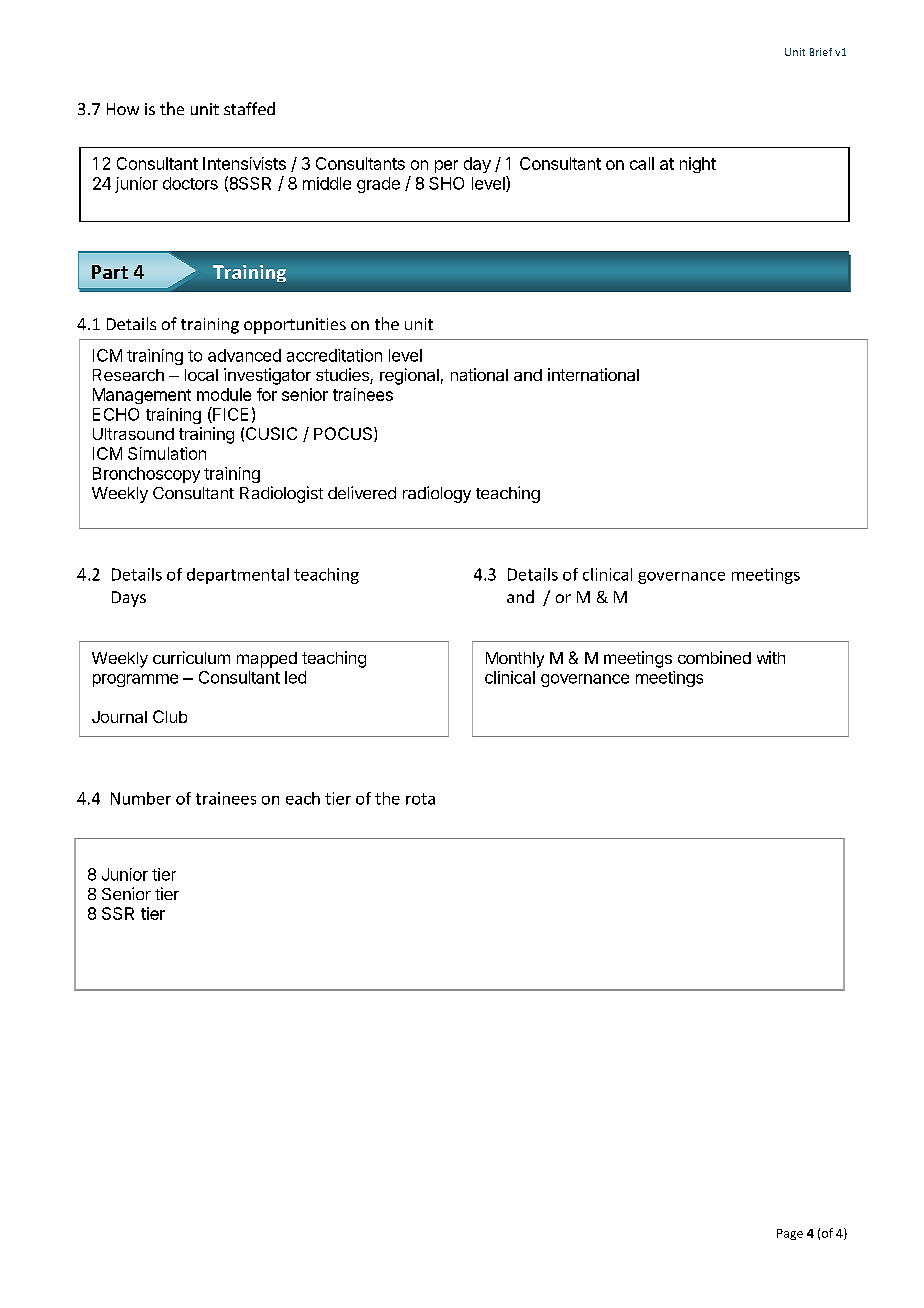 This screenshot has height=1308, width=924. Describe the element at coordinates (446, 166) in the screenshot. I see `per` at that location.
